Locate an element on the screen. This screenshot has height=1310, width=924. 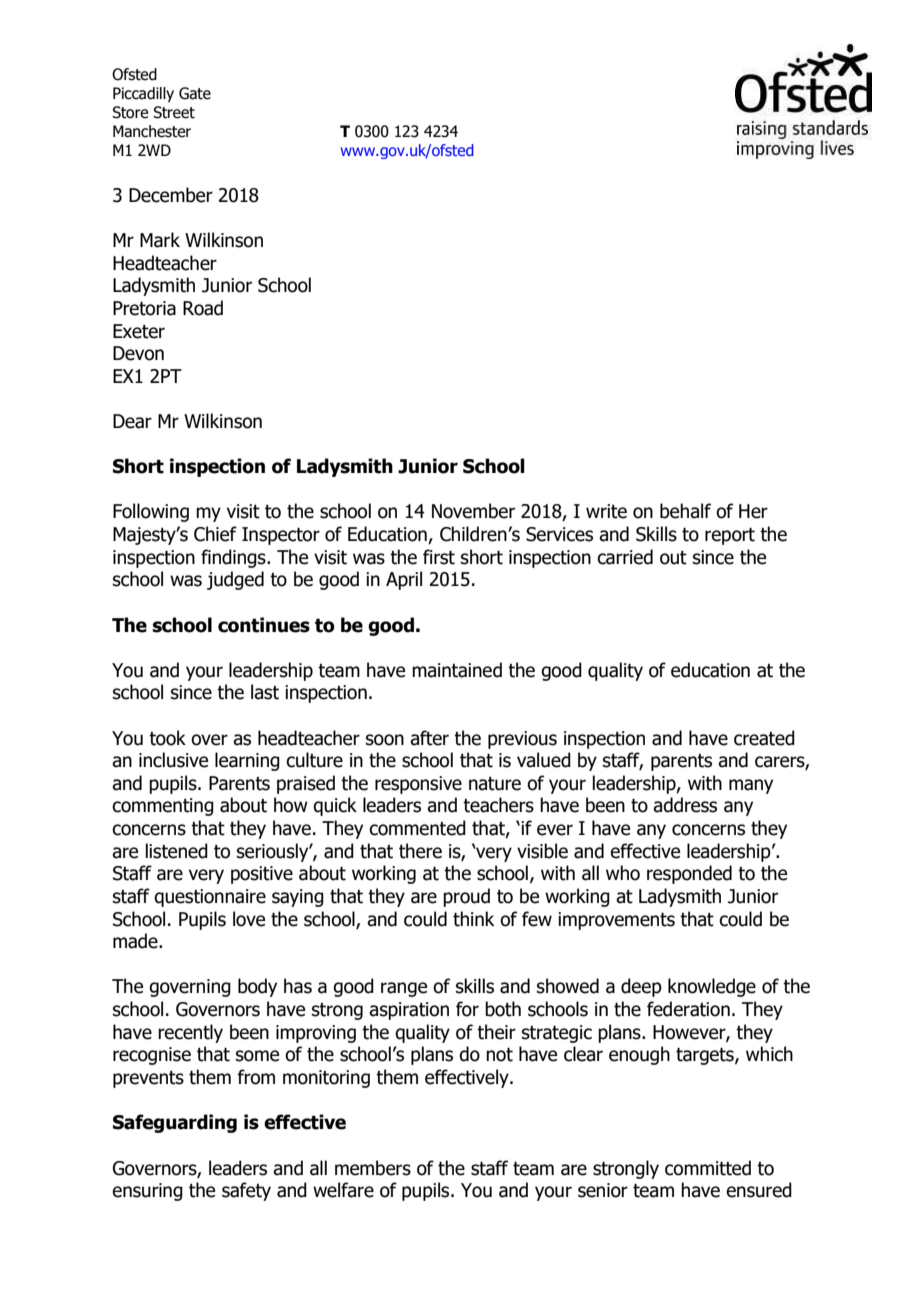
Safeguarding is located at coordinates (175, 1123).
